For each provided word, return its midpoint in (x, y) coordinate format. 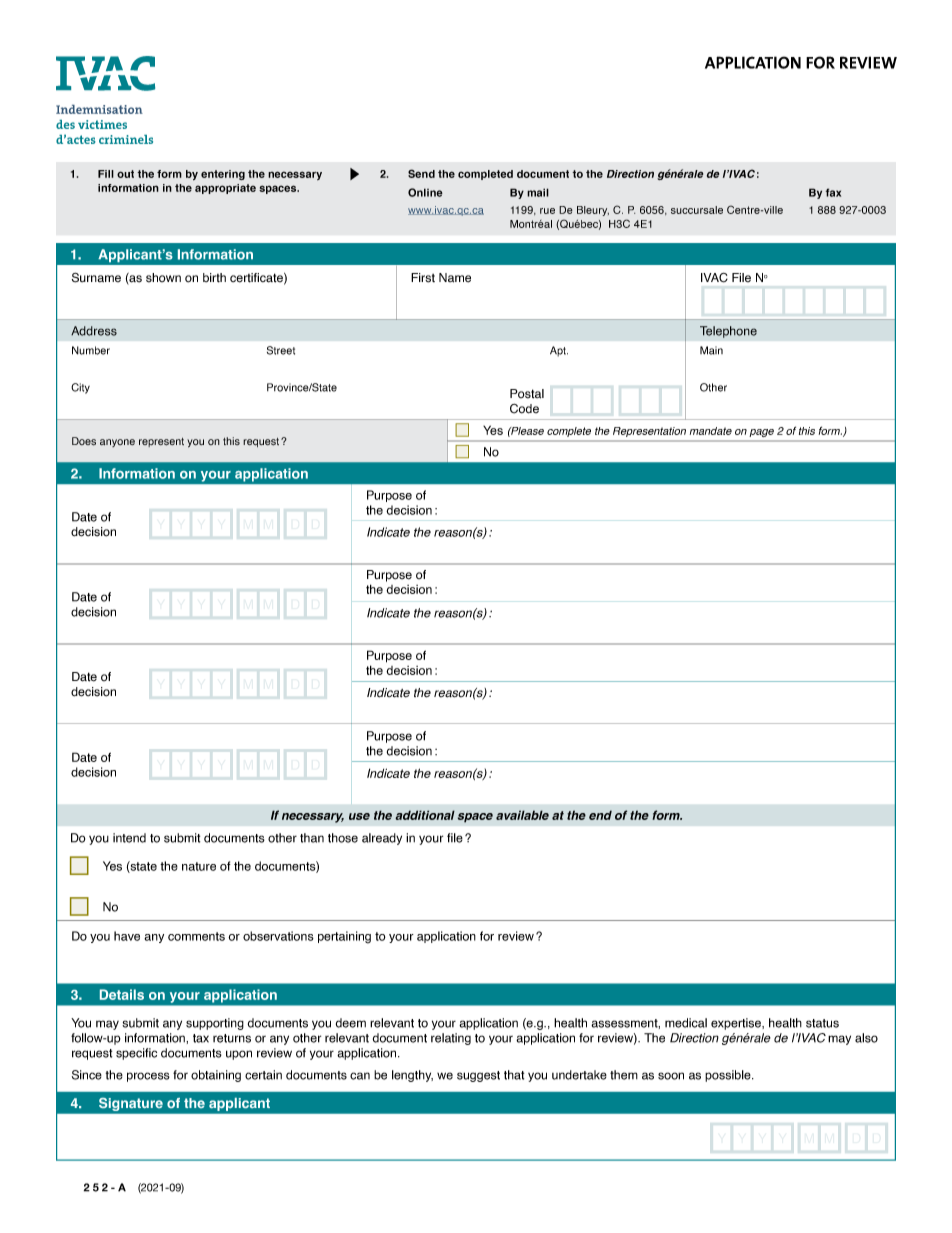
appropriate (225, 189)
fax (833, 192)
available (522, 815)
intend (129, 838)
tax (201, 1038)
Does (84, 441)
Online (425, 192)
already (382, 839)
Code (524, 409)
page (762, 433)
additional (425, 815)
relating (451, 1039)
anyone (117, 443)
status (822, 1023)
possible (729, 1076)
